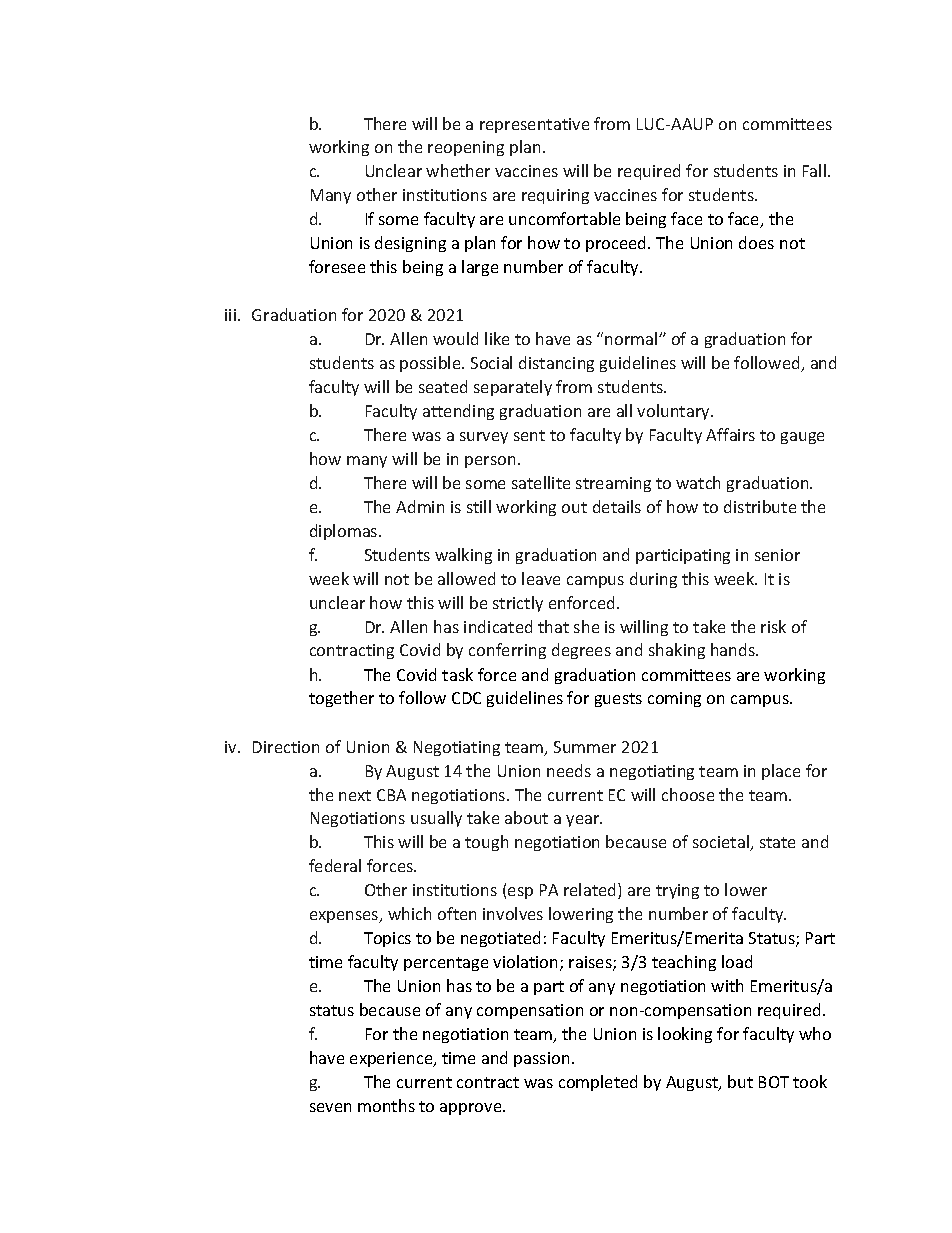 The image size is (952, 1233). I want to click on place, so click(781, 772).
